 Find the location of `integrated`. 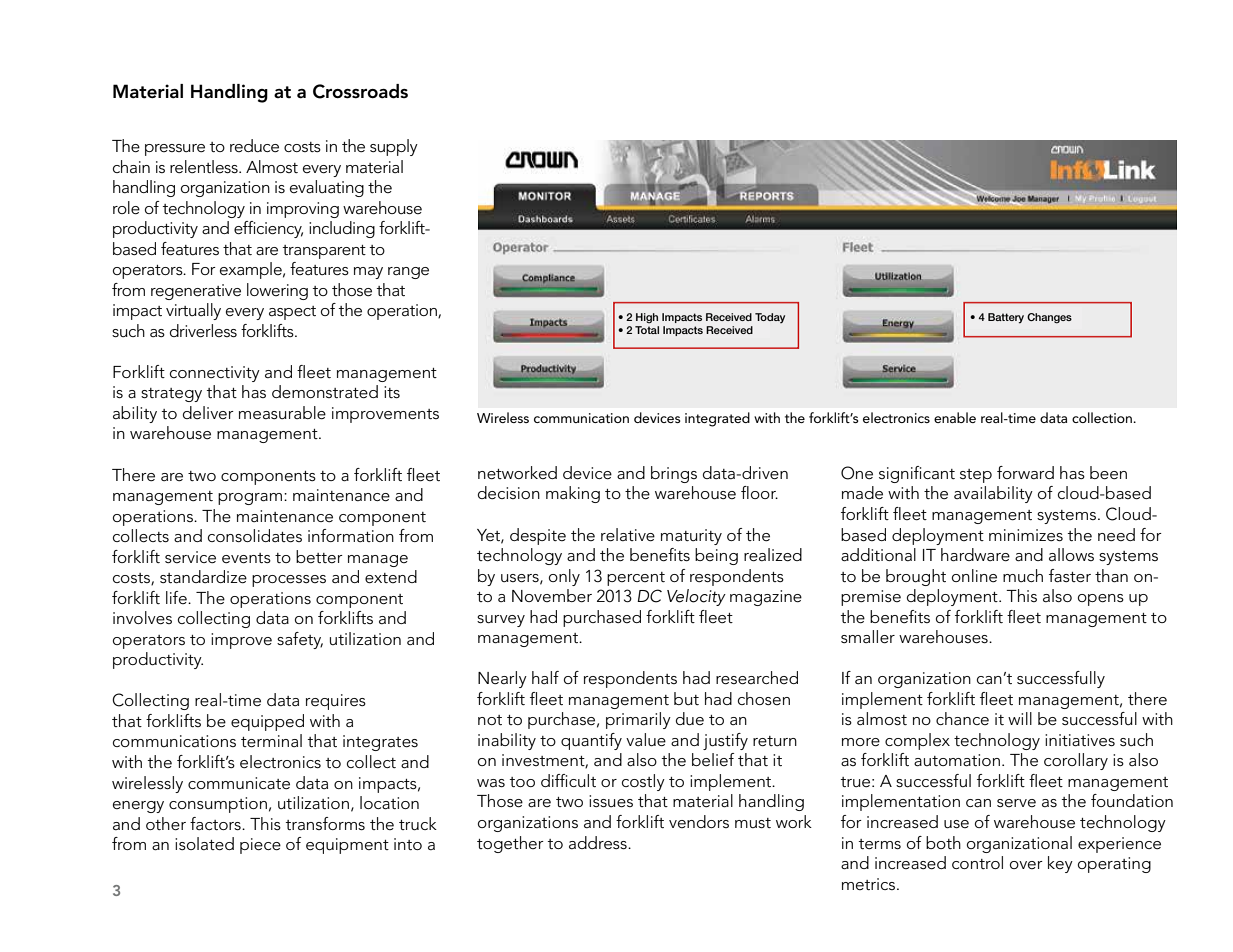

integrated is located at coordinates (717, 419).
